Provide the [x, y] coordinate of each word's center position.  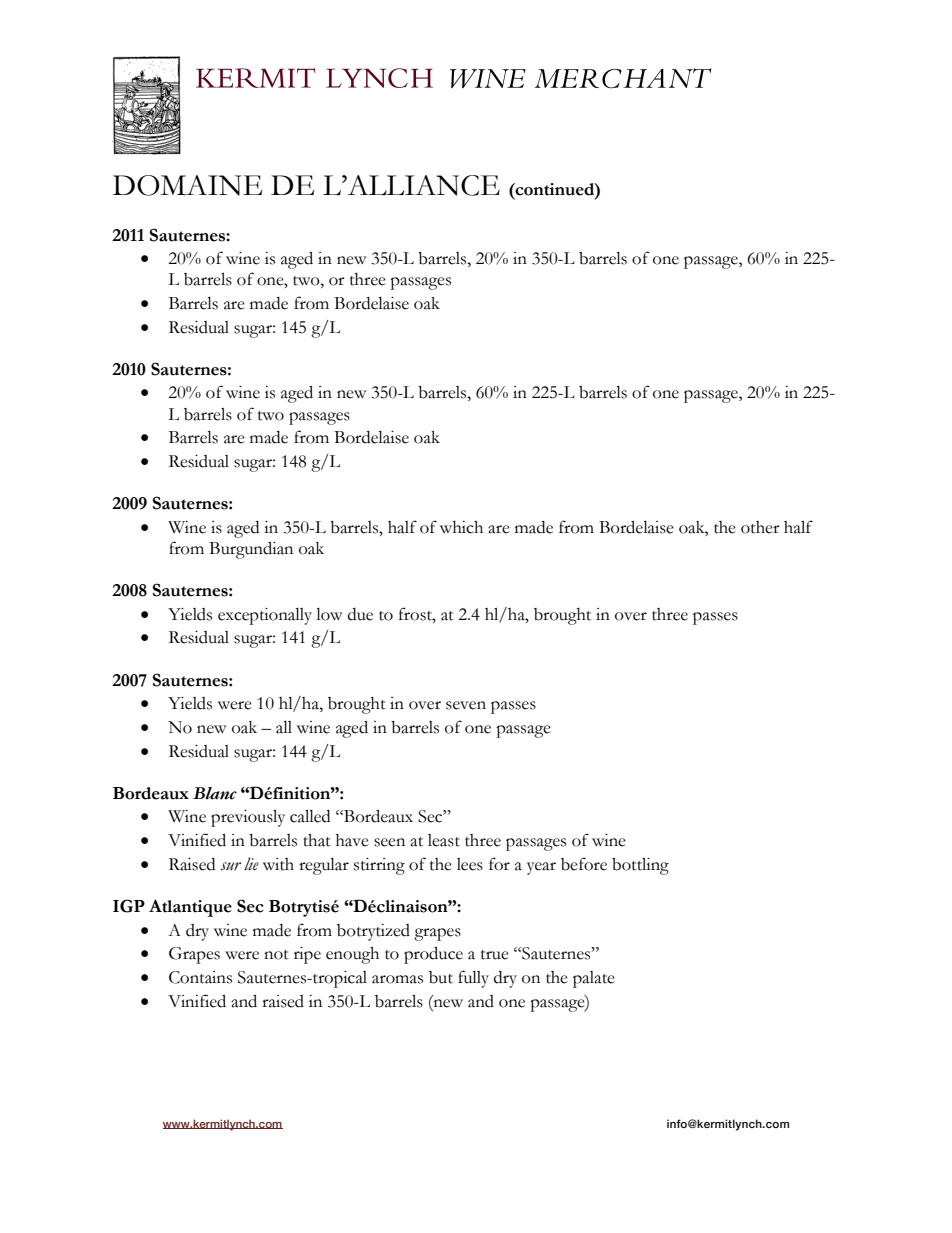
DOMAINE [188, 185]
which [461, 527]
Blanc [215, 793]
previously [248, 818]
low [329, 614]
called [310, 816]
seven [466, 705]
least [444, 840]
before [584, 864]
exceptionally [265, 616]
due [360, 614]
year [541, 868]
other [760, 527]
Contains [200, 977]
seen [389, 842]
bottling [640, 866]
